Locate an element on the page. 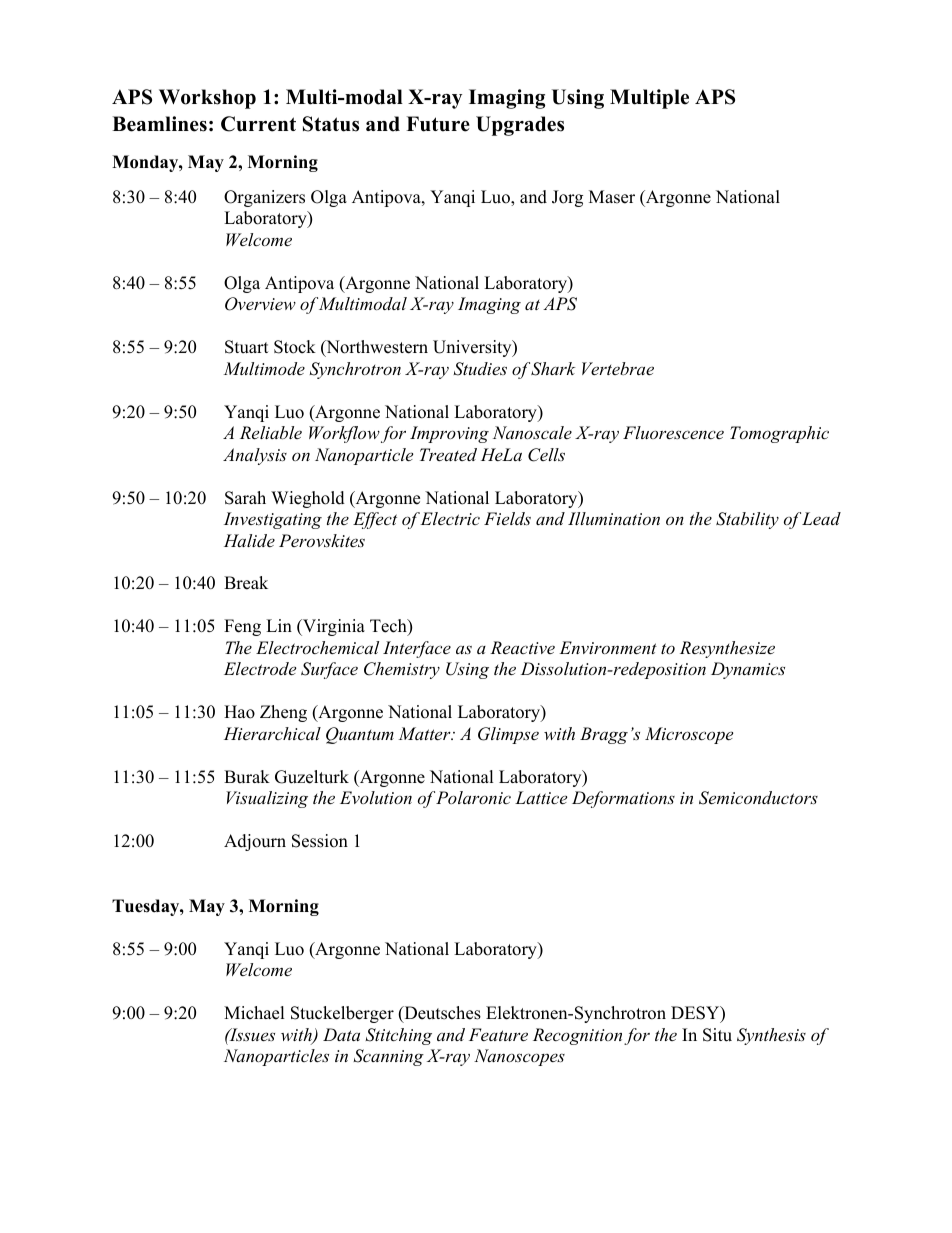 This document has height=1233, width=952. Reliable is located at coordinates (271, 432).
